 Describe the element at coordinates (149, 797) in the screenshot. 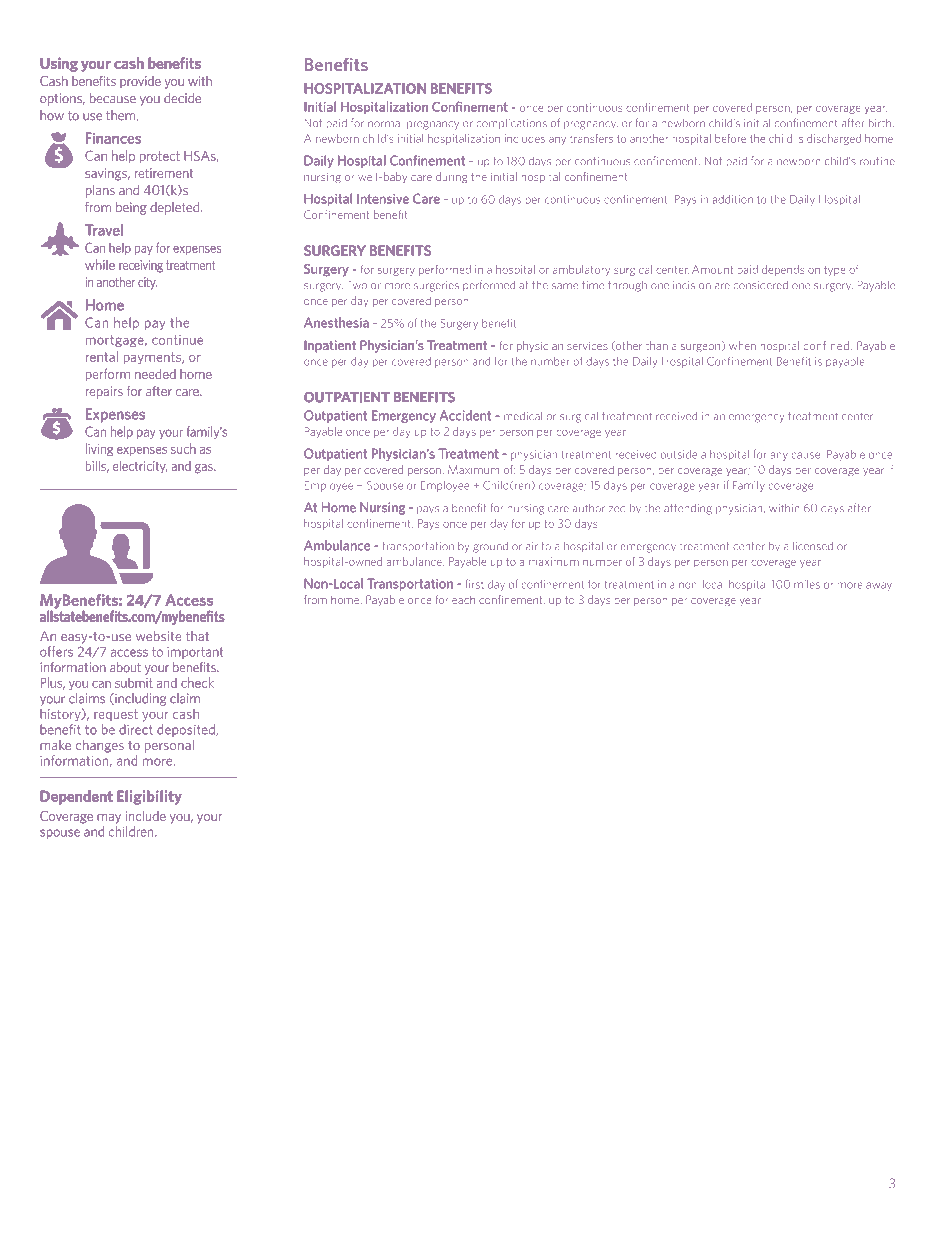

I see `Eligibility` at that location.
